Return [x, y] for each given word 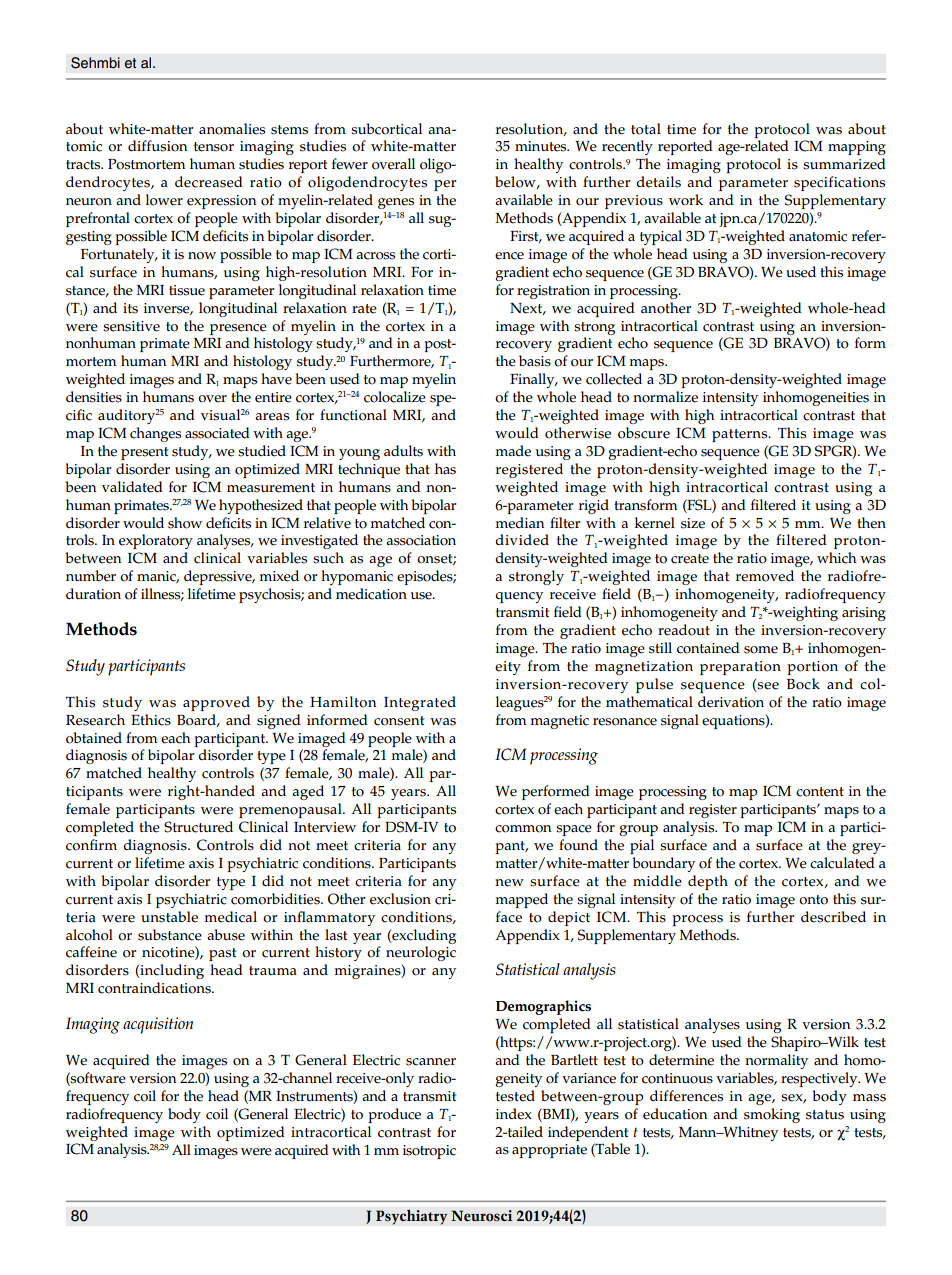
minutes [542, 146]
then [871, 523]
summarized [844, 164]
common [523, 829]
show [185, 523]
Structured [198, 827]
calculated [842, 863]
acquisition [158, 1025]
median [519, 523]
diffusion [157, 146]
